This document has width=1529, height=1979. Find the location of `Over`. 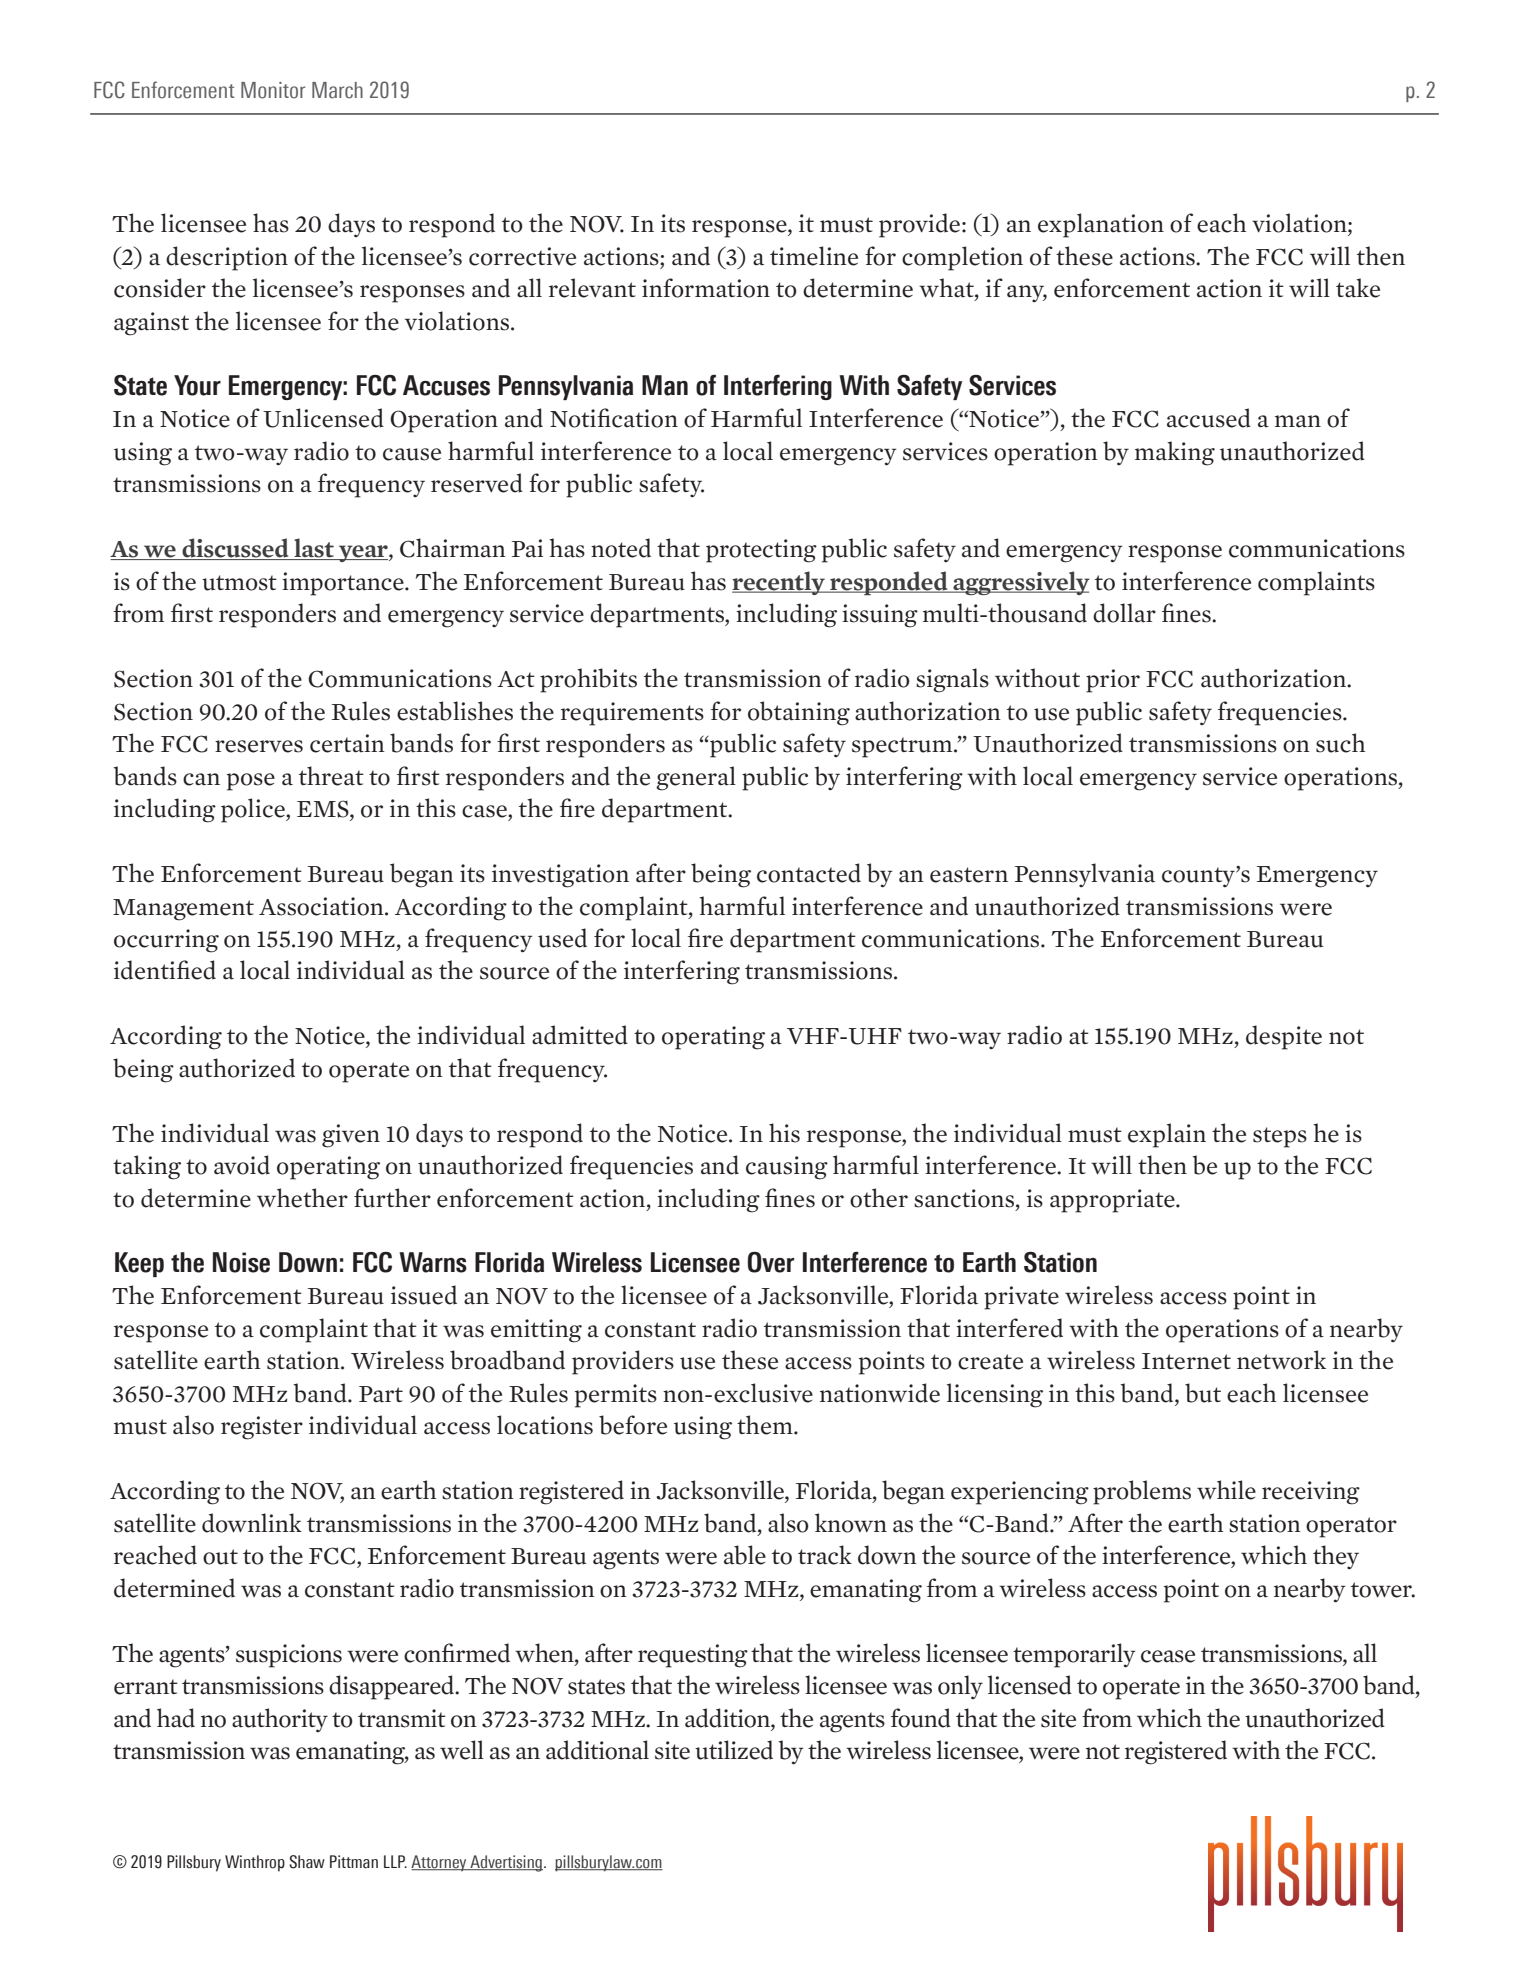

Over is located at coordinates (771, 1262).
